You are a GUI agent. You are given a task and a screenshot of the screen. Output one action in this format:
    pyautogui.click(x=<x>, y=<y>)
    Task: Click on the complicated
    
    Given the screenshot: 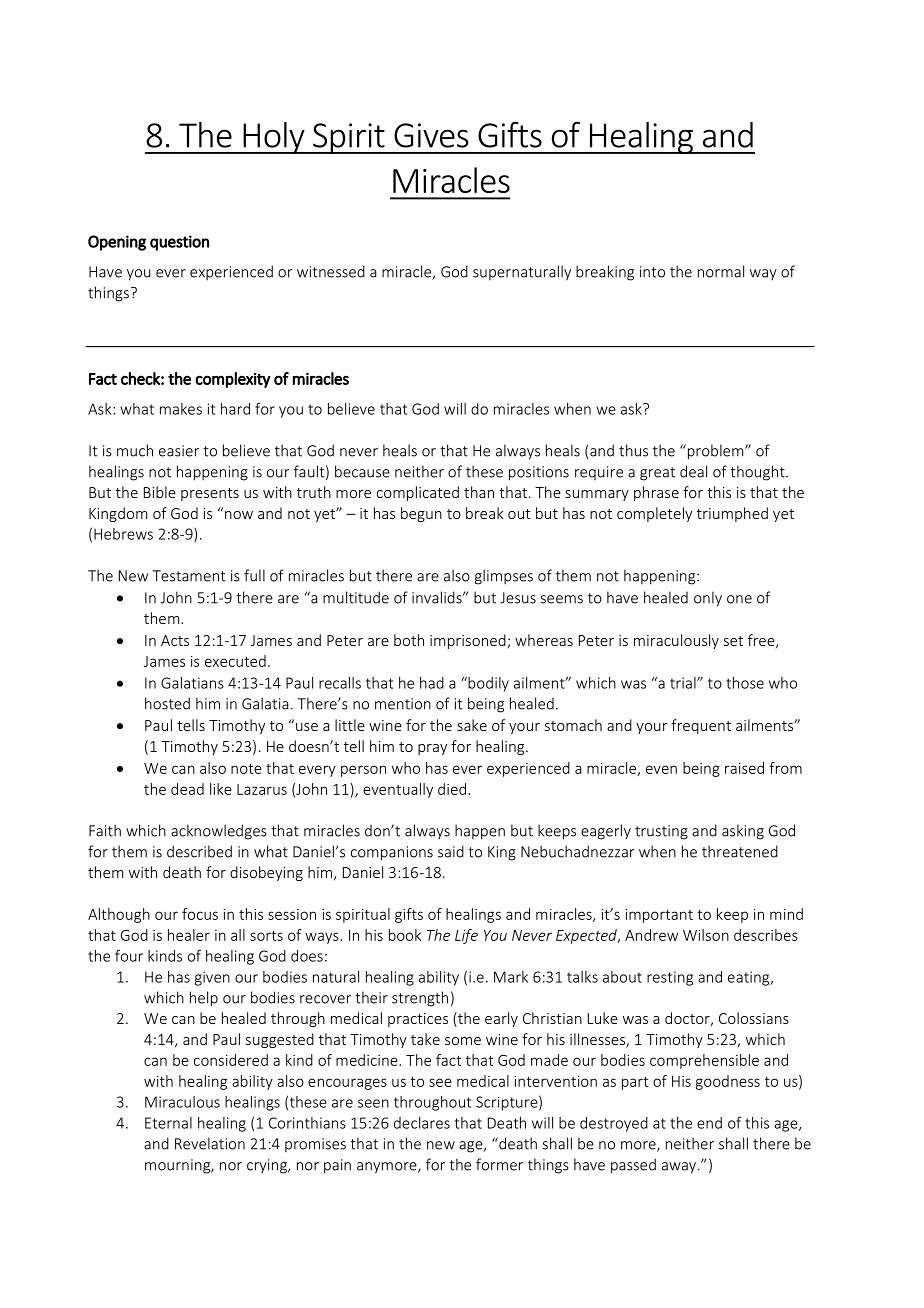 What is the action you would take?
    pyautogui.click(x=418, y=493)
